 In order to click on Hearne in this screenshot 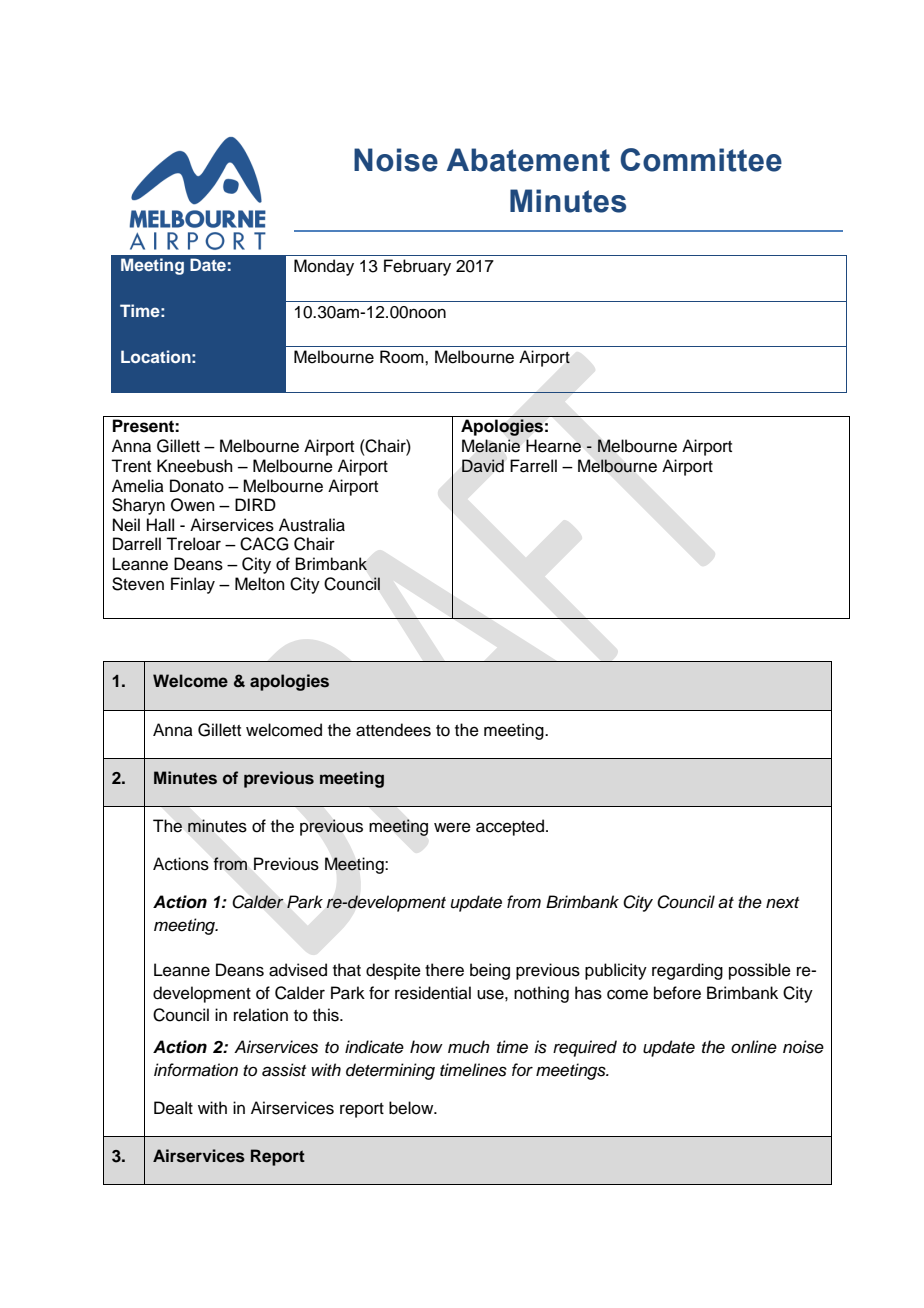, I will do `click(553, 446)`.
